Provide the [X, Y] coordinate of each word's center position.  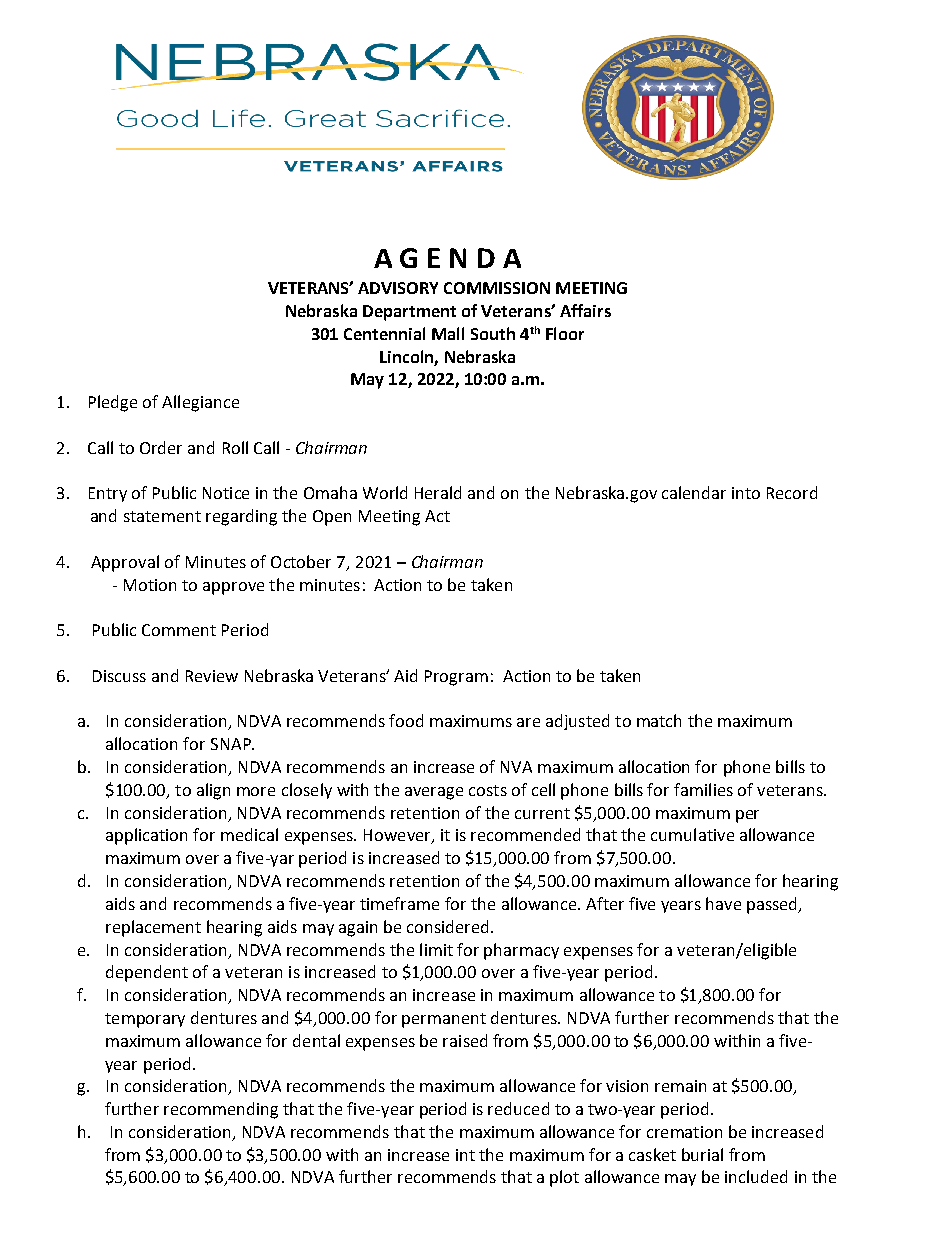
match [659, 720]
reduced [518, 1108]
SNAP [232, 744]
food [406, 720]
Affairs [585, 310]
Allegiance [200, 403]
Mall [448, 333]
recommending [221, 1110]
